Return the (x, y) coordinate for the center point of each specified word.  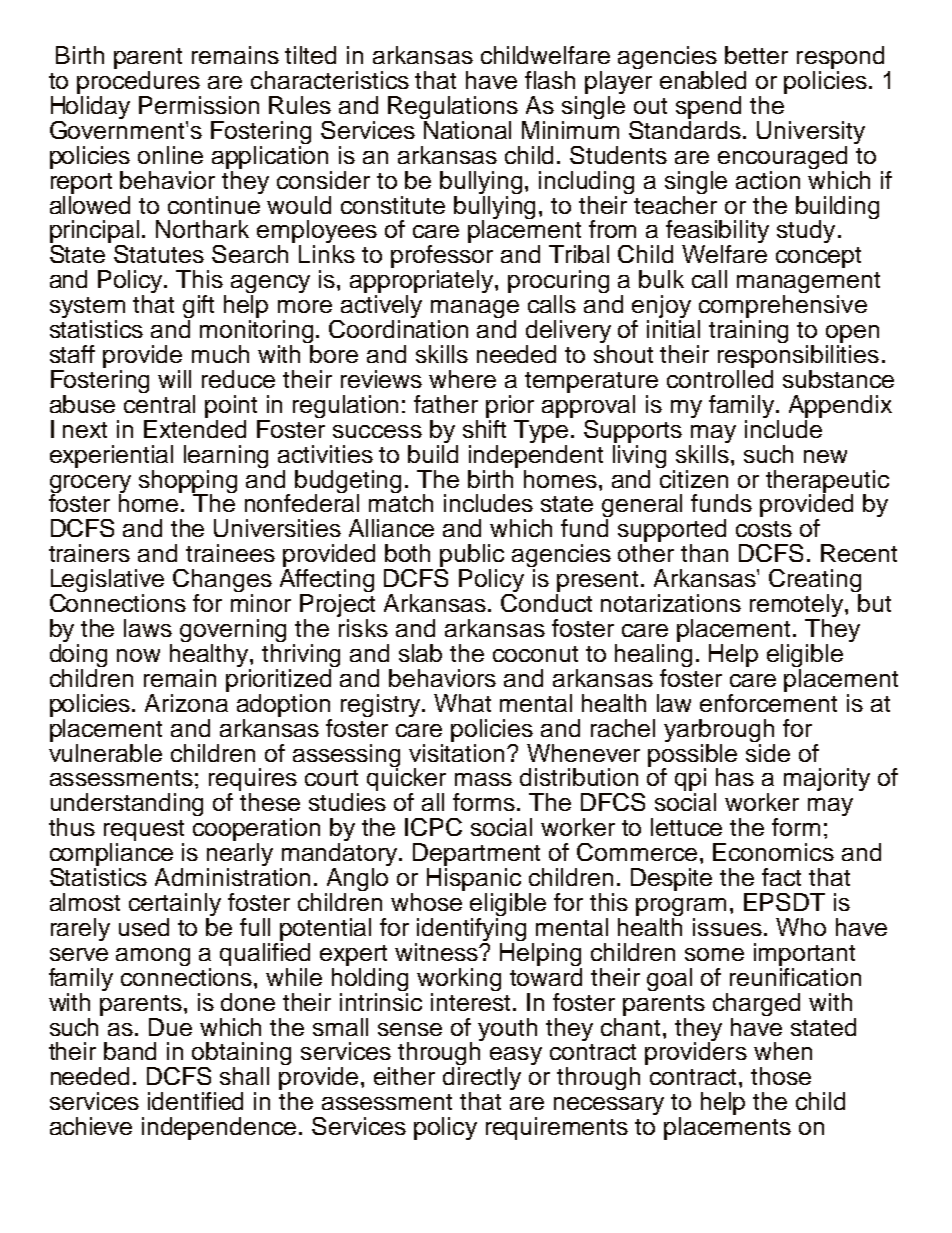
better (756, 55)
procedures (139, 84)
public (471, 557)
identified (195, 1101)
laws (148, 628)
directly (482, 1080)
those (781, 1076)
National (466, 128)
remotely (798, 607)
